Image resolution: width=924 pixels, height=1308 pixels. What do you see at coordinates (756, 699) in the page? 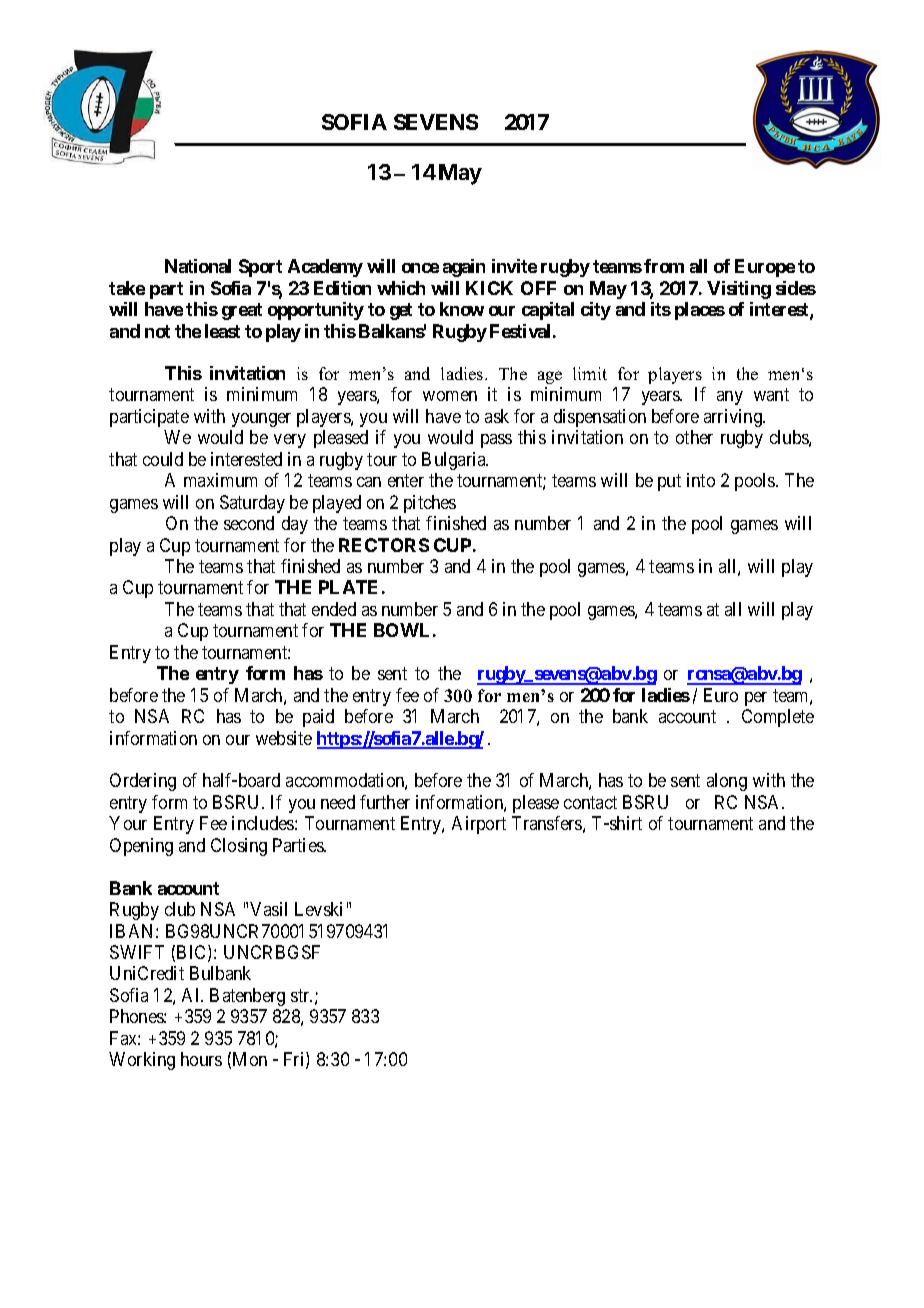
I see `per` at bounding box center [756, 699].
